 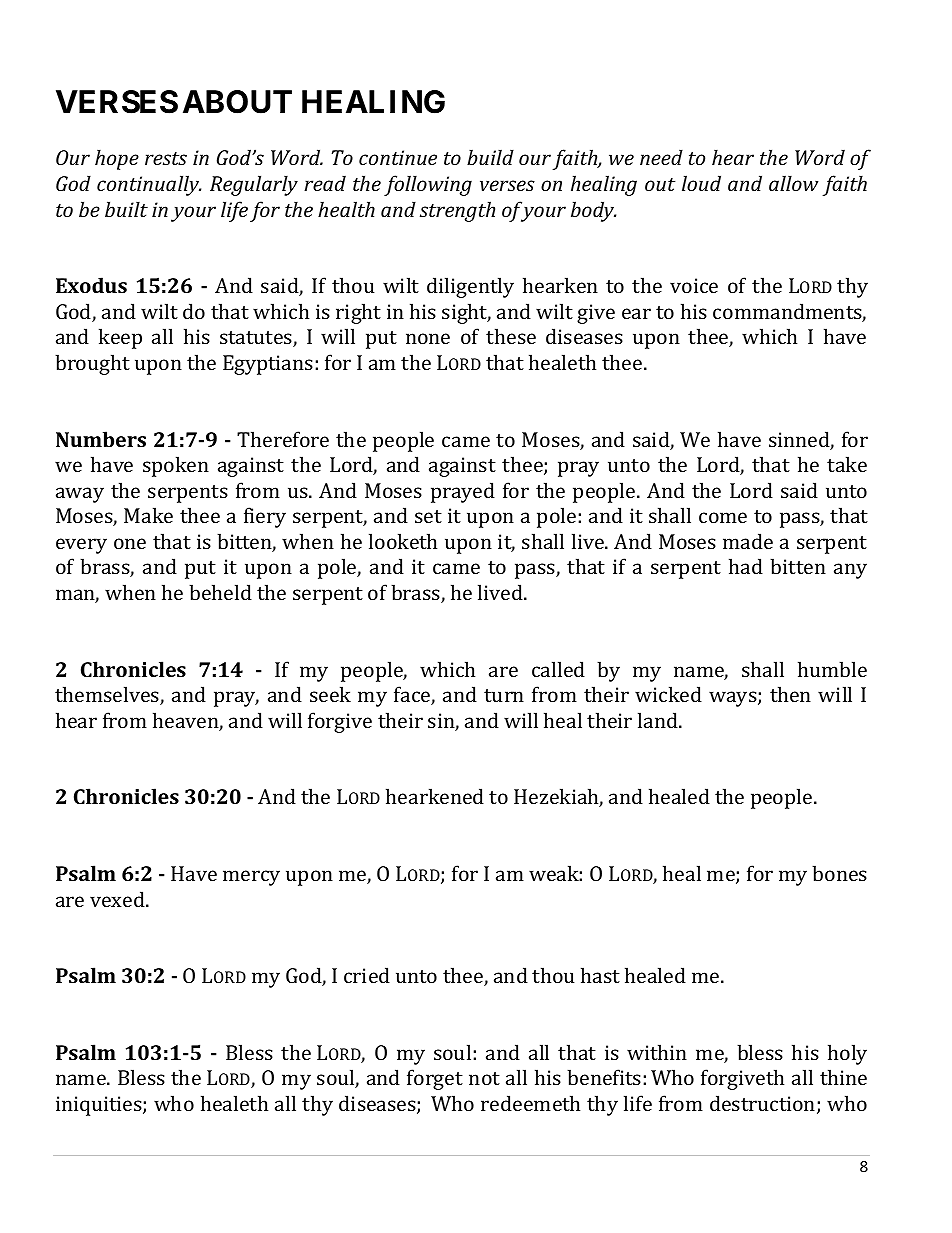 I want to click on turn, so click(x=504, y=695).
